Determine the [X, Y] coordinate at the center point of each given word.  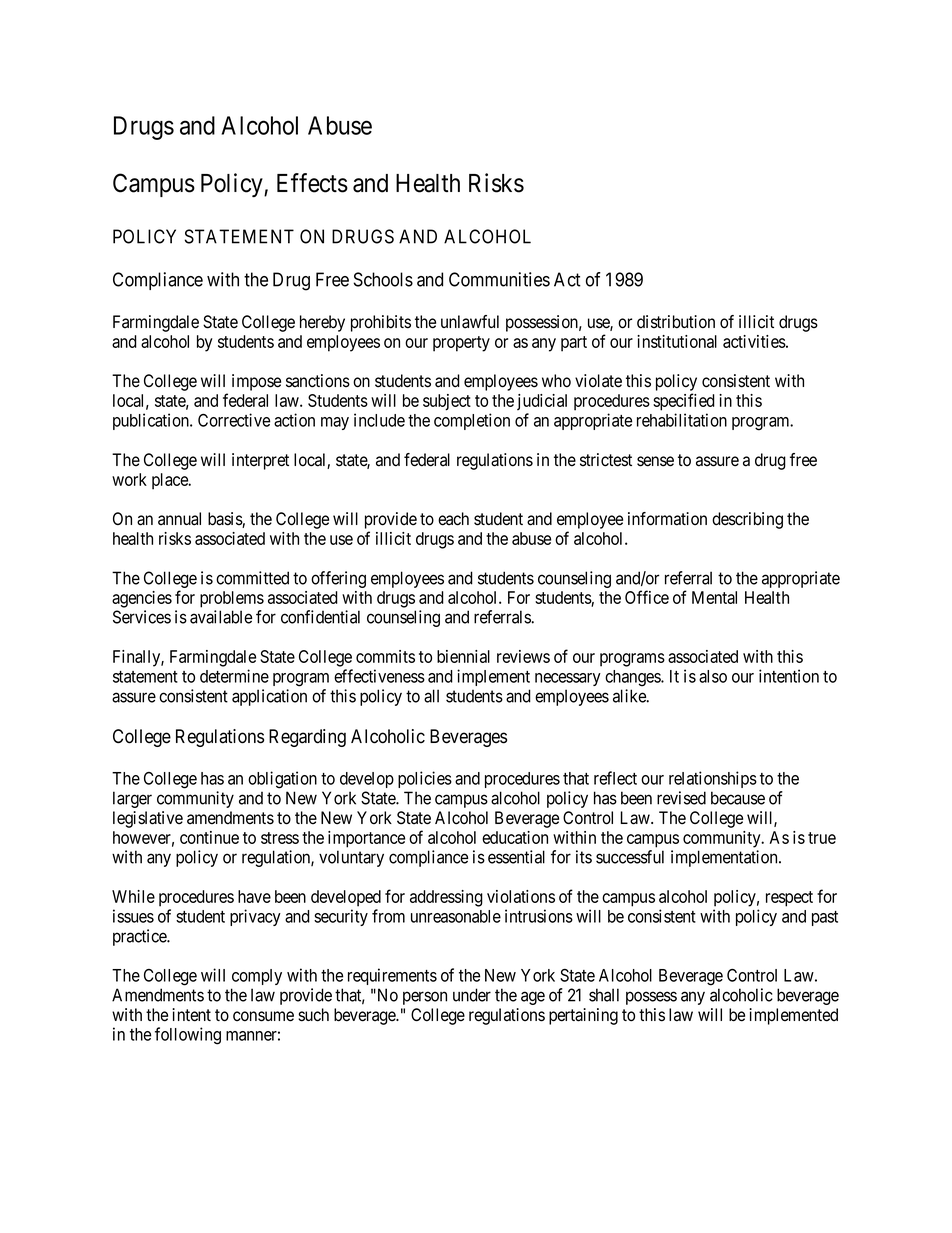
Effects [312, 183]
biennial [463, 656]
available [221, 617]
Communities [499, 279]
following [188, 1036]
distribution [676, 322]
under [472, 995]
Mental [714, 597]
